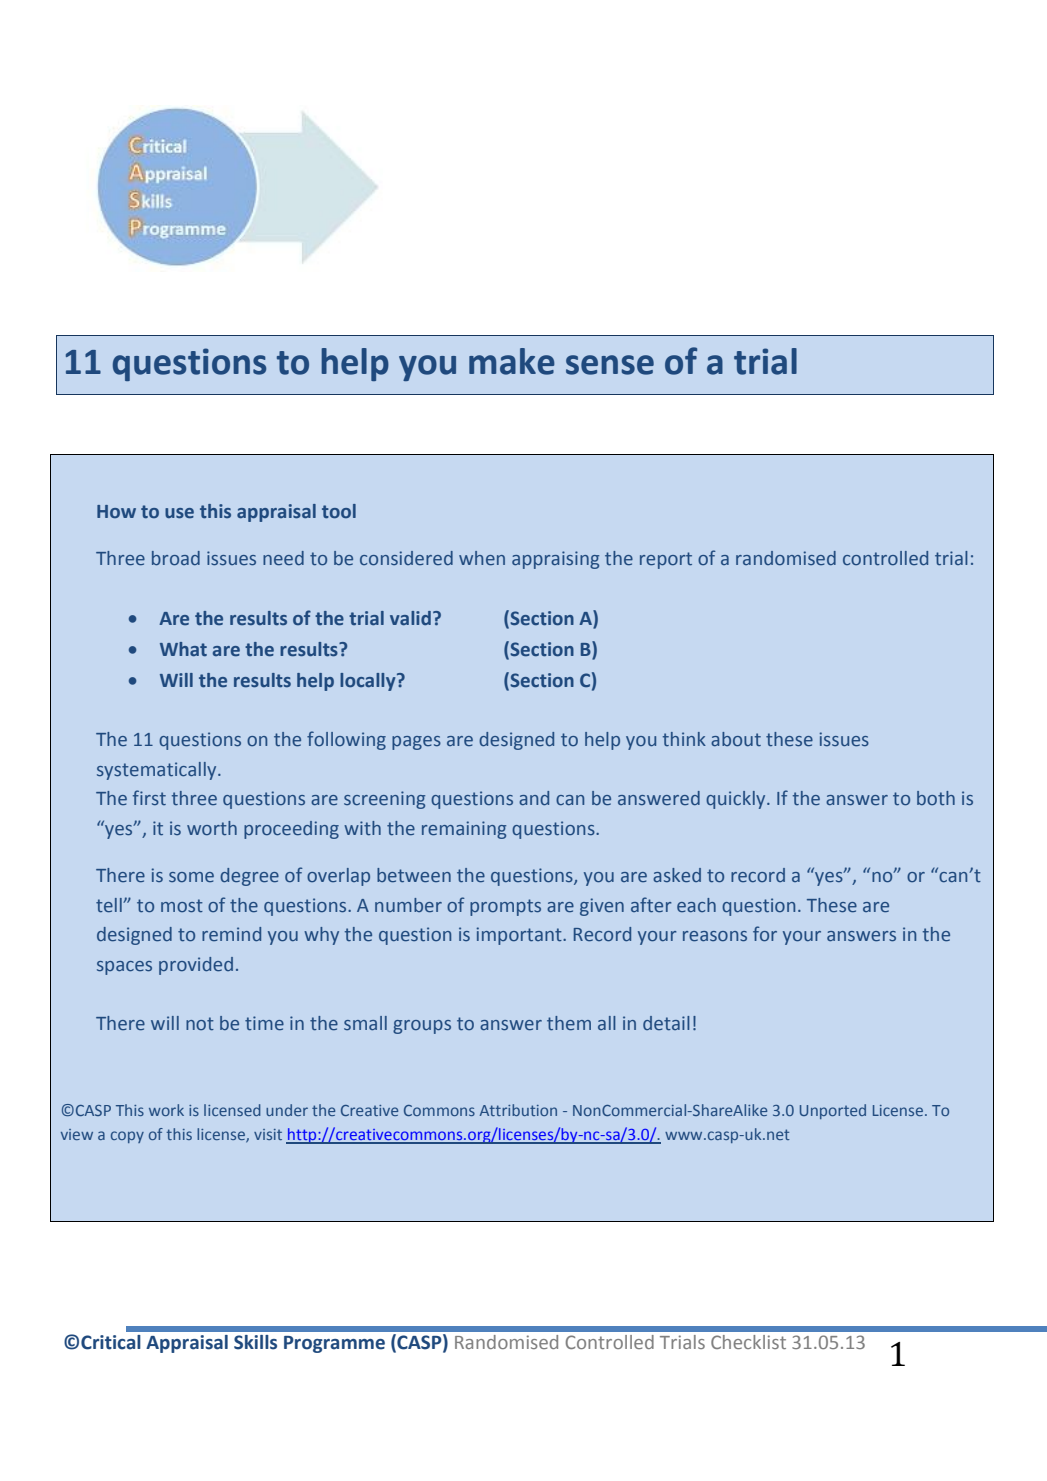 The image size is (1047, 1481). What do you see at coordinates (464, 830) in the document?
I see `remaining` at bounding box center [464, 830].
